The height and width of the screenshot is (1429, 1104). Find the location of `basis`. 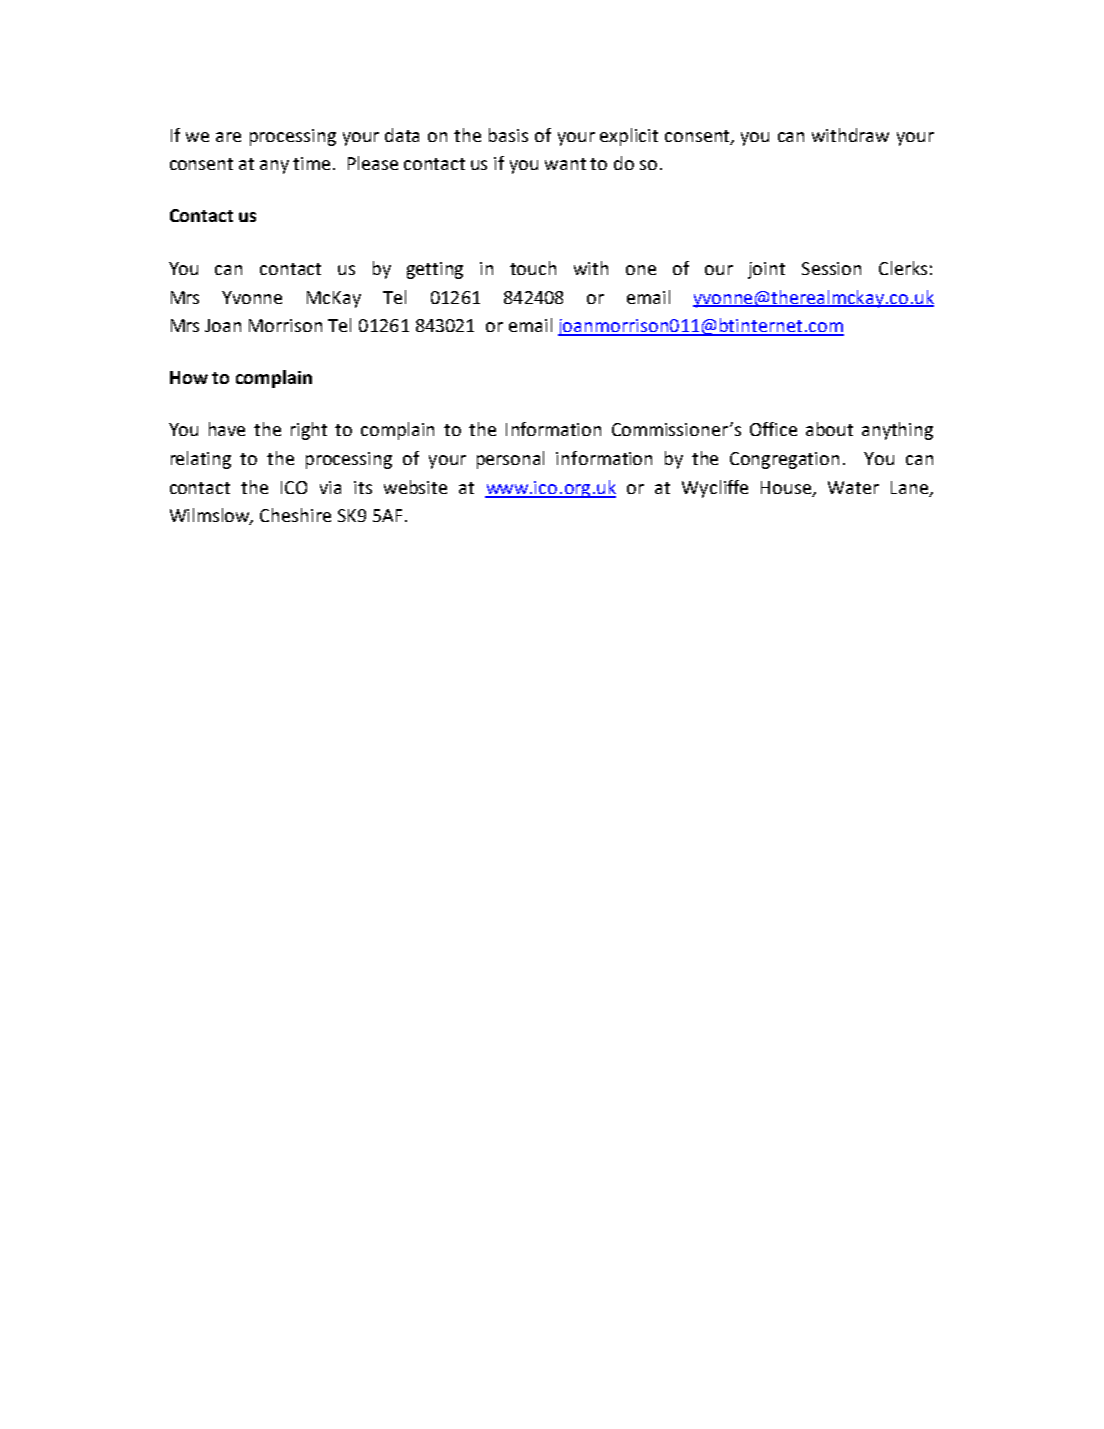

basis is located at coordinates (508, 135).
